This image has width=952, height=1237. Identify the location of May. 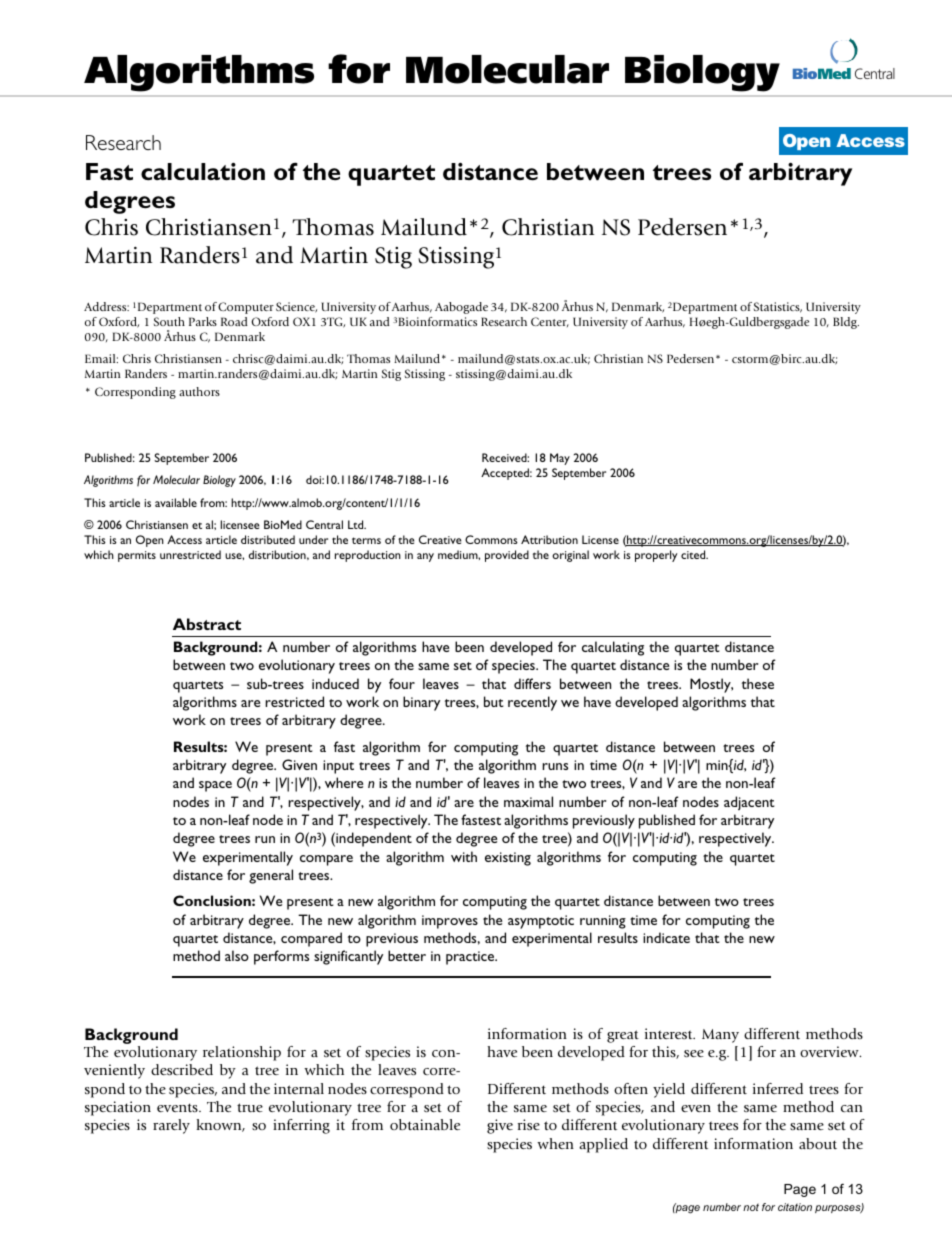
(560, 459).
